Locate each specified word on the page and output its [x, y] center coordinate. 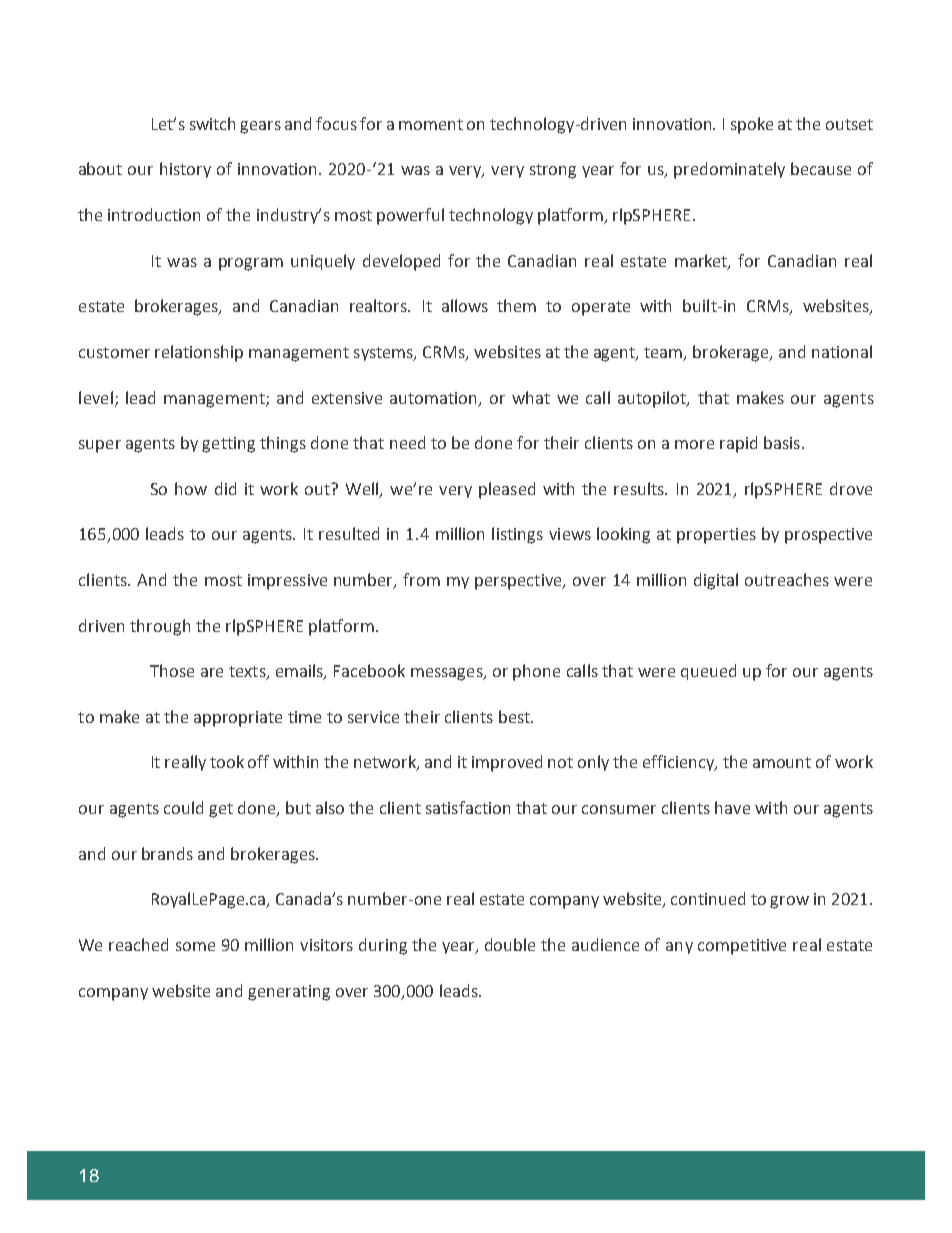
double [510, 944]
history [185, 170]
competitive [742, 947]
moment [431, 124]
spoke [752, 125]
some [195, 946]
